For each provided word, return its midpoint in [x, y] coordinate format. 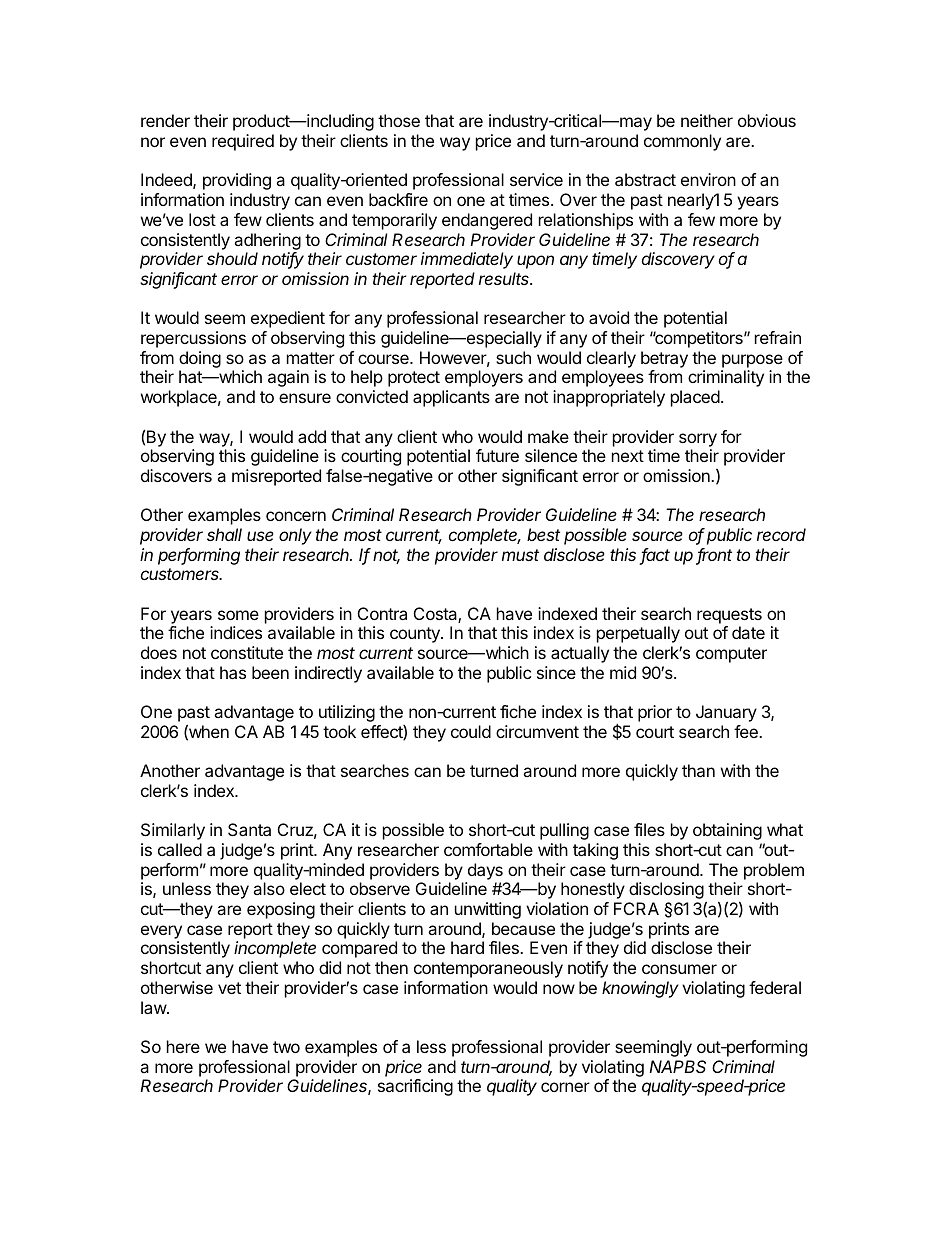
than [698, 770]
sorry [698, 440]
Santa [249, 829]
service [536, 179]
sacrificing [415, 1087]
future [497, 455]
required [243, 142]
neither [707, 120]
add [312, 436]
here [183, 1046]
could [471, 731]
